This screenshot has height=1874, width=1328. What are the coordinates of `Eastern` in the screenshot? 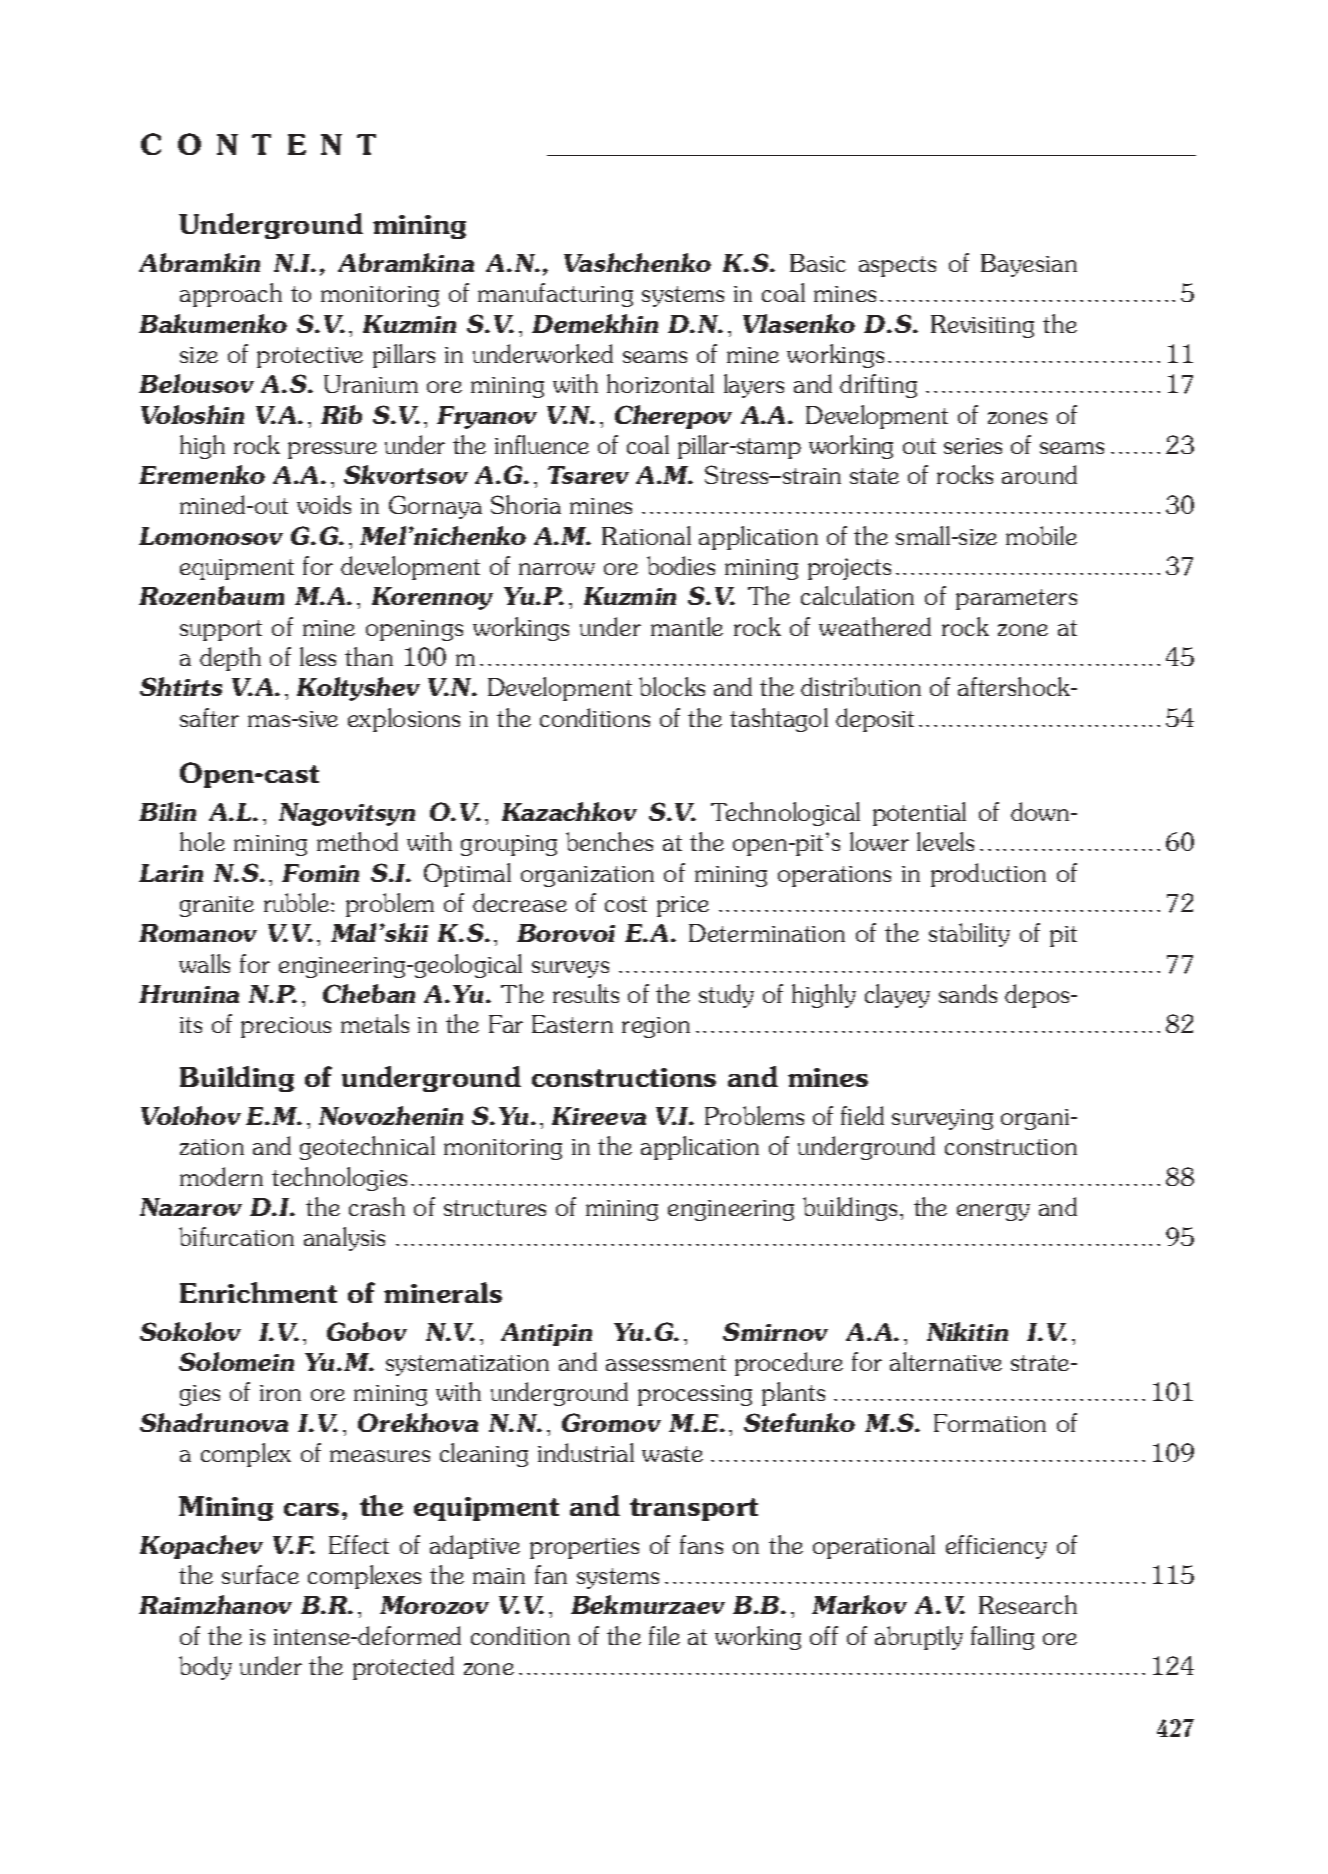 It's located at (572, 1024).
